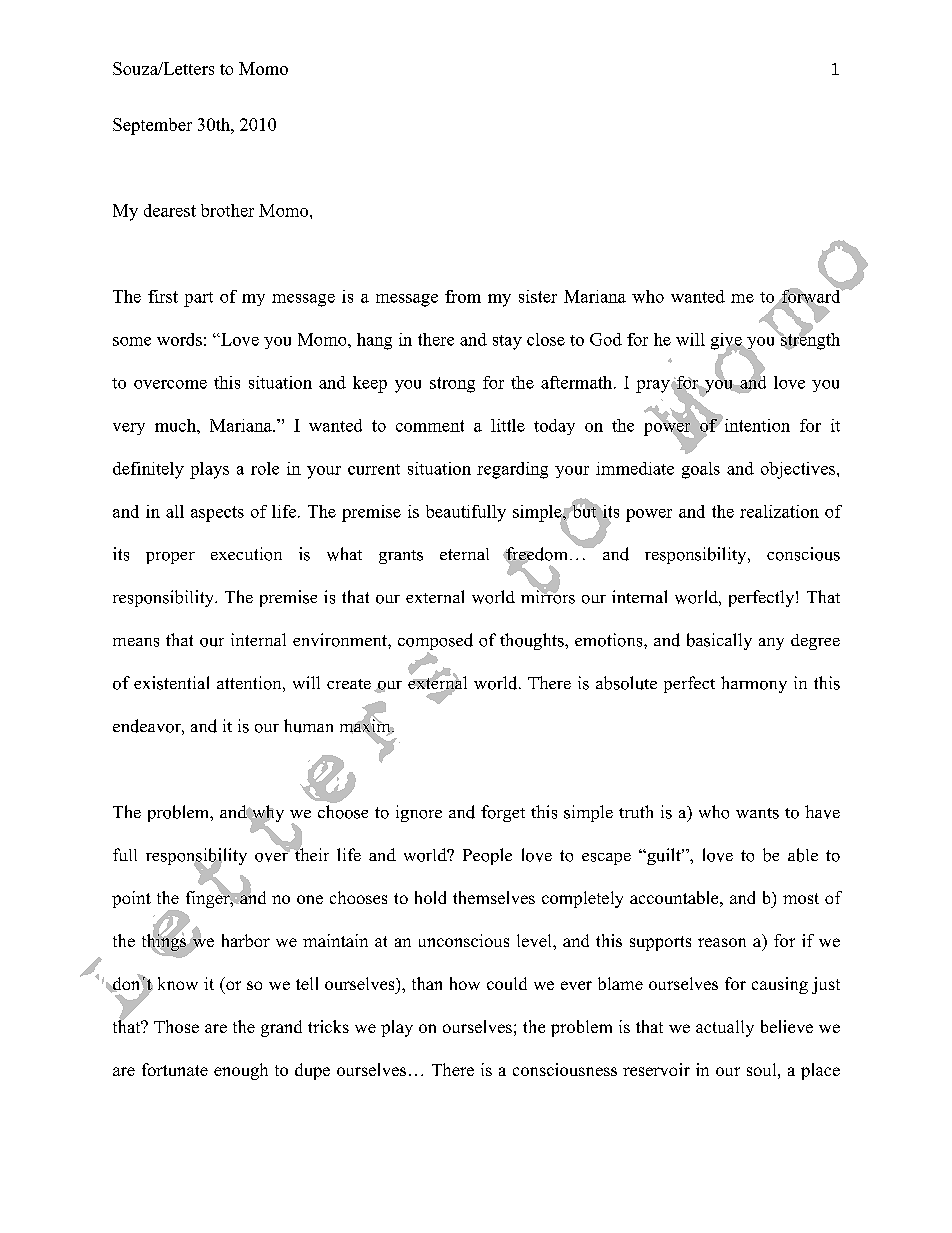 Image resolution: width=952 pixels, height=1233 pixels. What do you see at coordinates (809, 340) in the page?
I see `strength` at bounding box center [809, 340].
